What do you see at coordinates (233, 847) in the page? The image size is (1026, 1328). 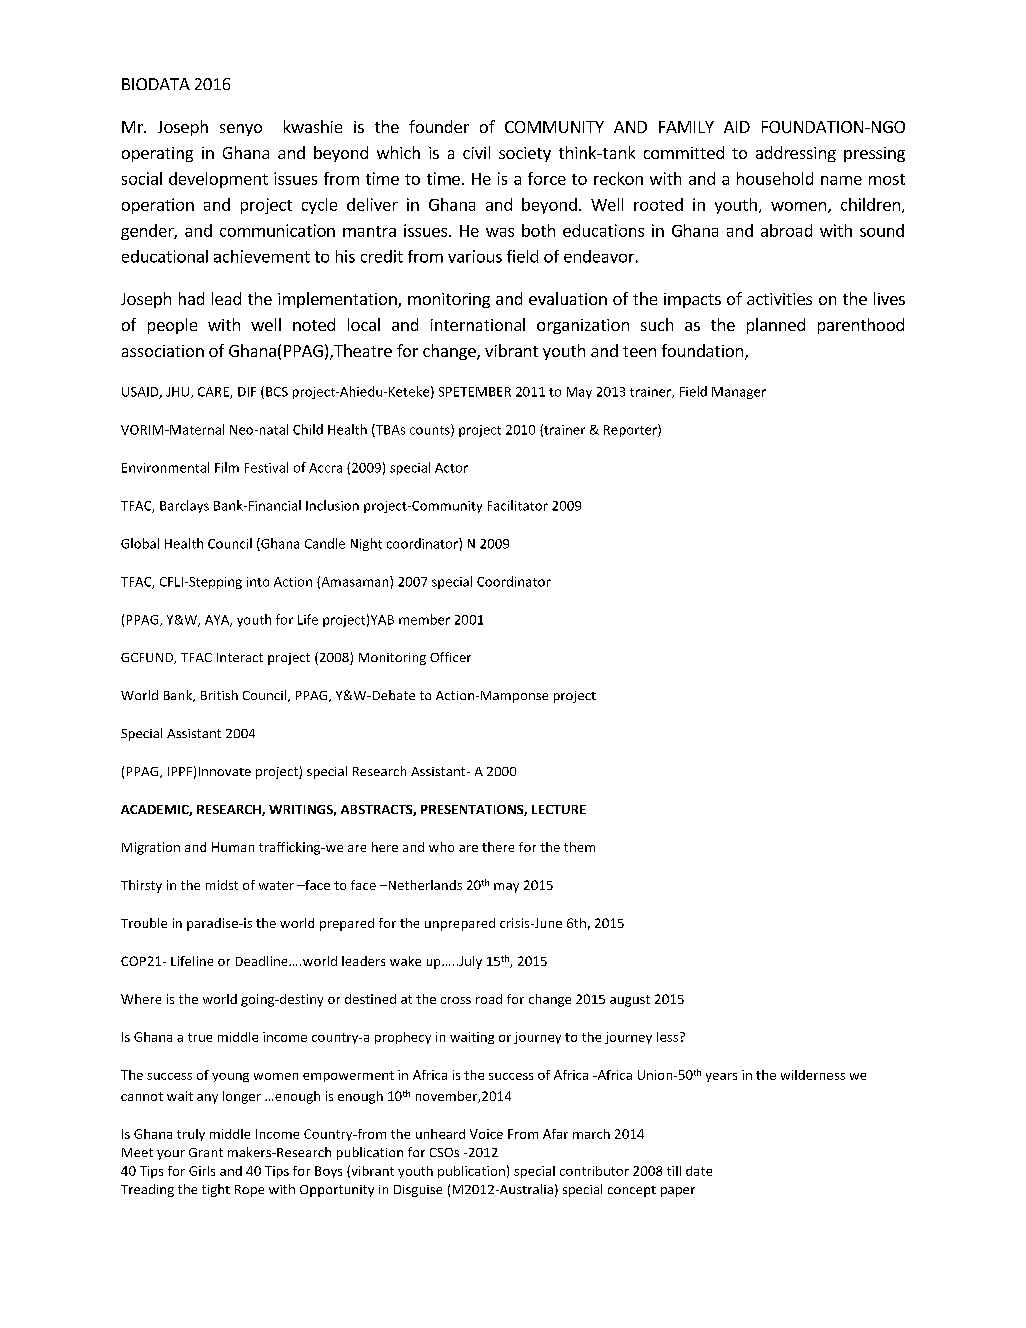 I see `Human` at bounding box center [233, 847].
